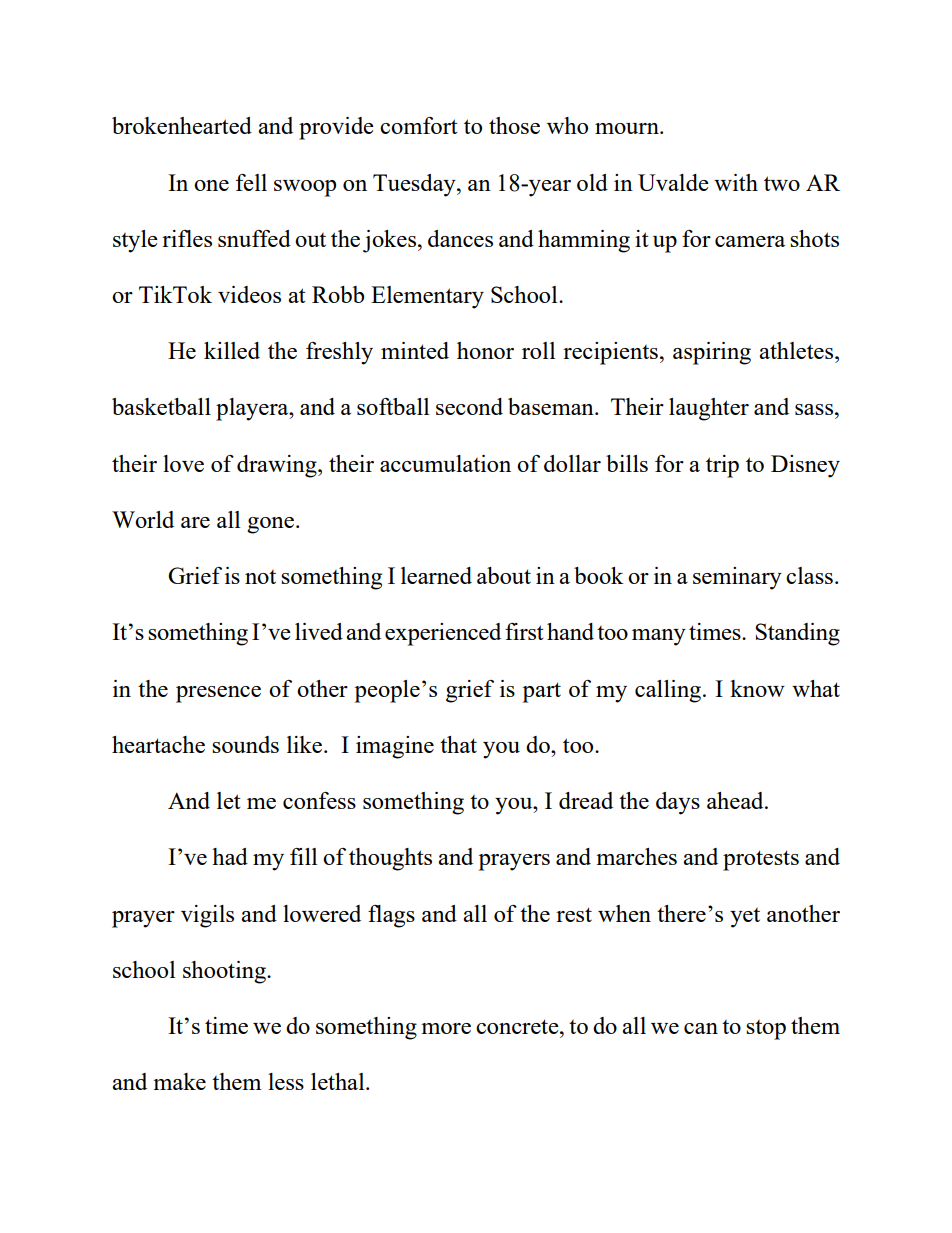  Describe the element at coordinates (251, 182) in the document. I see `fell` at that location.
